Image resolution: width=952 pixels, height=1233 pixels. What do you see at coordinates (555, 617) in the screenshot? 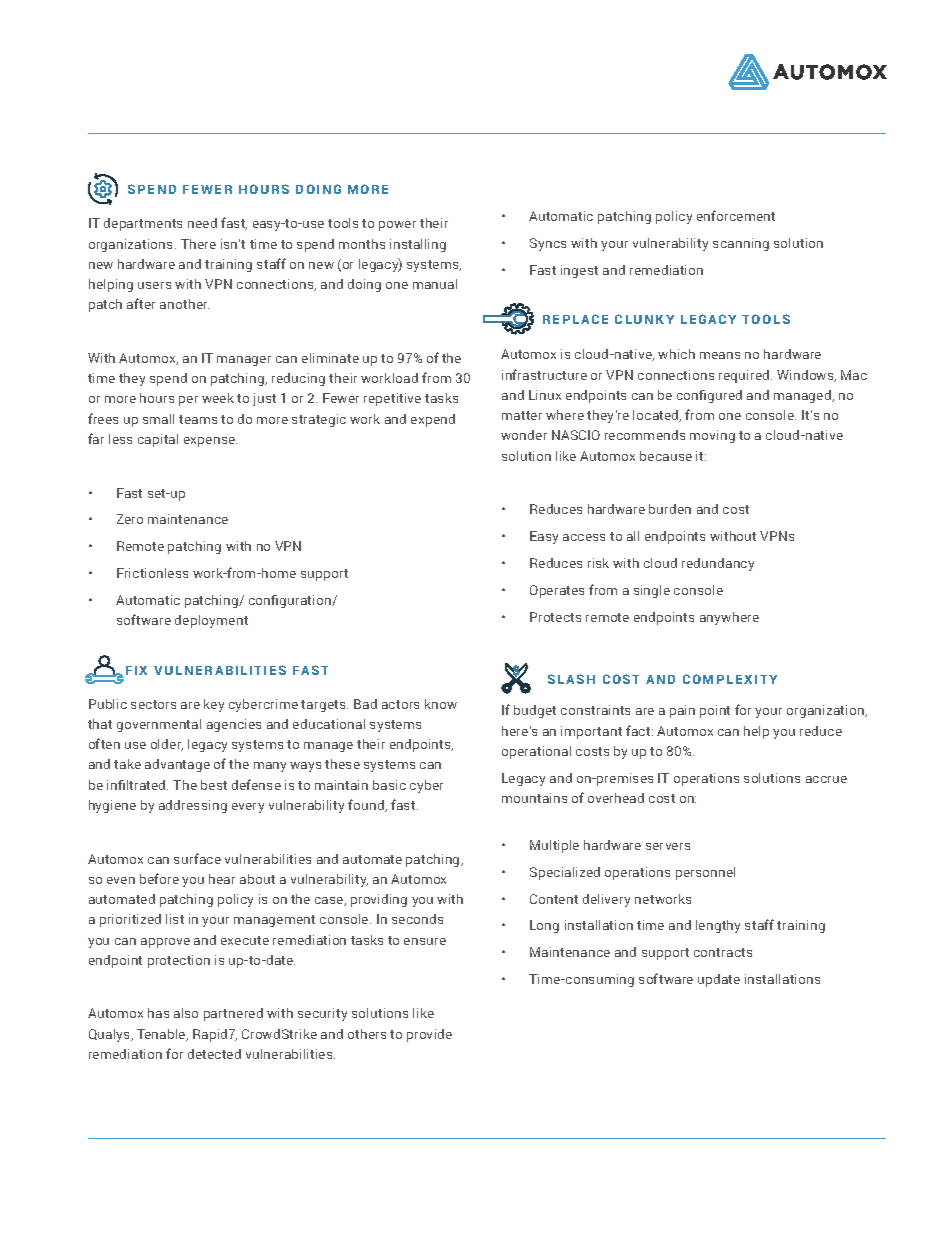
I see `Protects` at bounding box center [555, 617].
